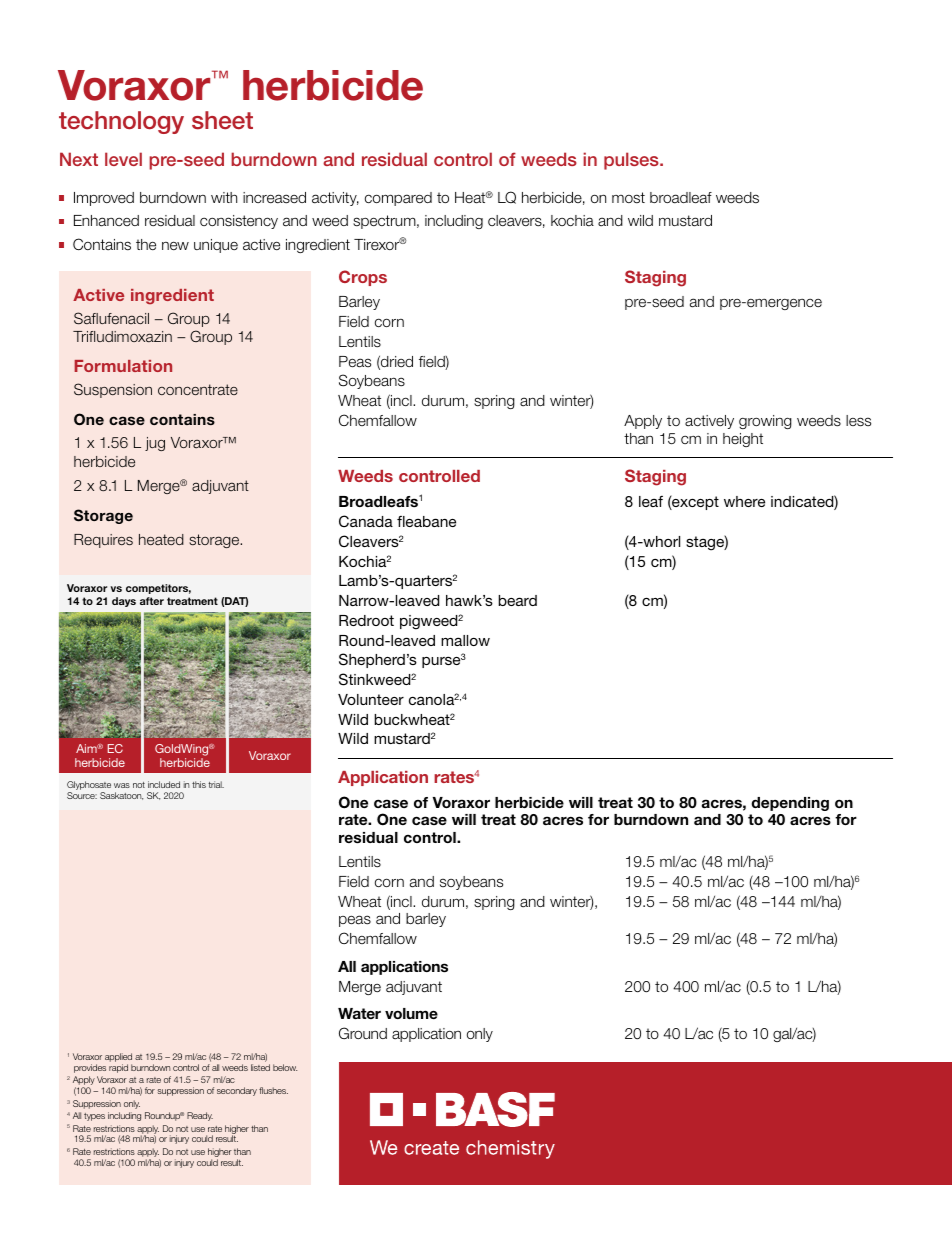 The height and width of the screenshot is (1233, 952). I want to click on Ready, so click(200, 1116).
